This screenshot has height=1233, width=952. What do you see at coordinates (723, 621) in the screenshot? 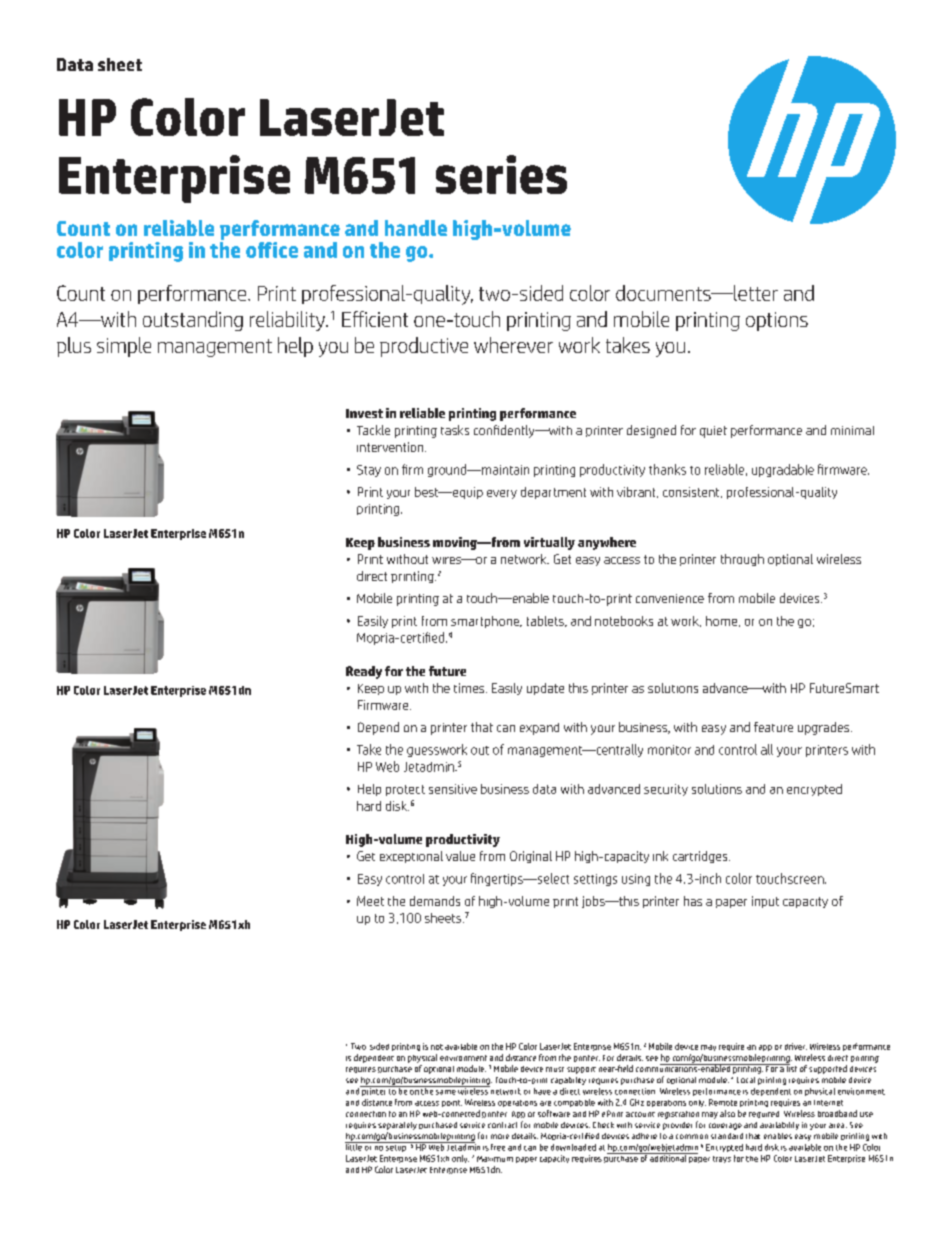
I see `home` at bounding box center [723, 621].
